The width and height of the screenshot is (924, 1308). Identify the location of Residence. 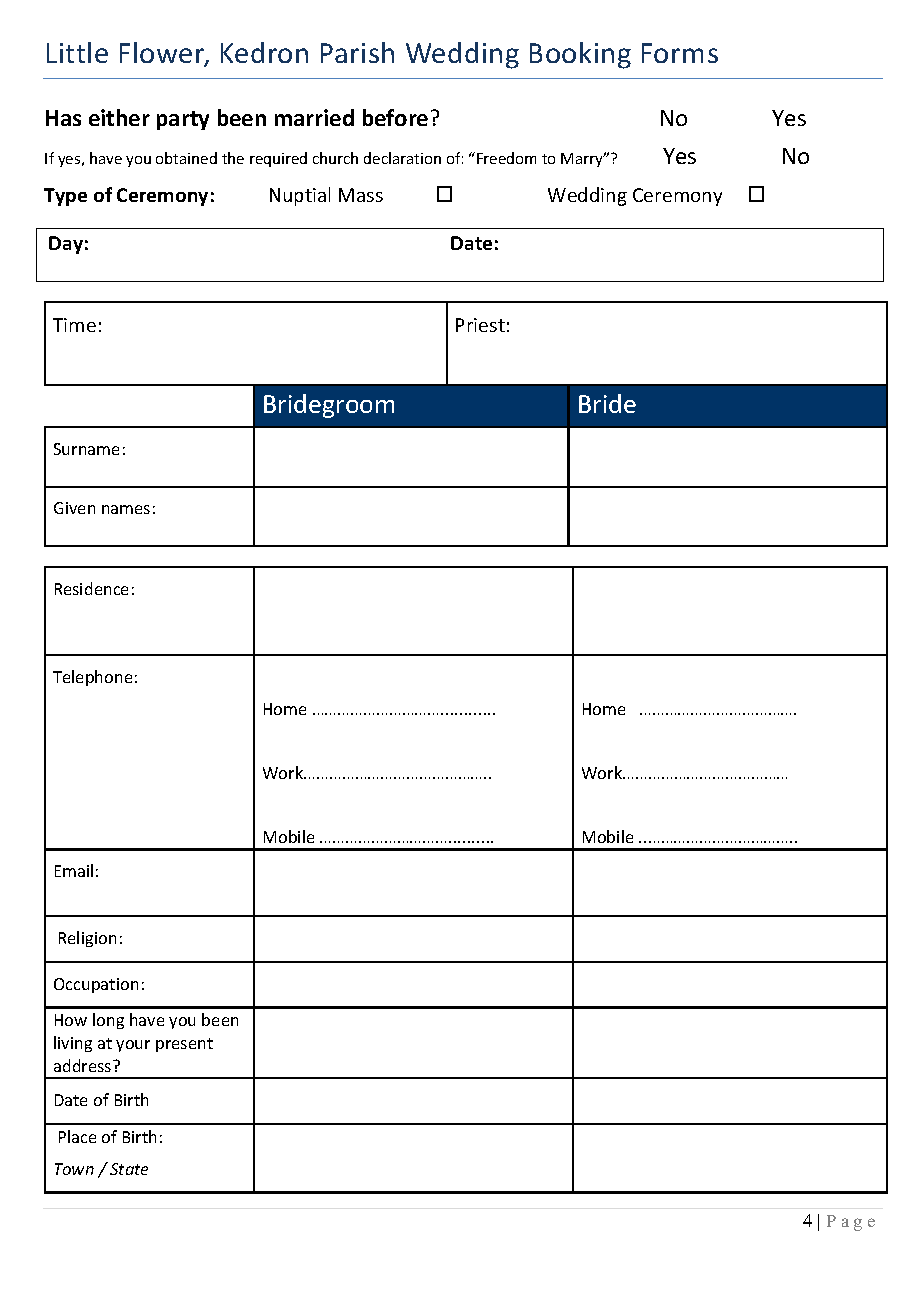
(91, 588).
